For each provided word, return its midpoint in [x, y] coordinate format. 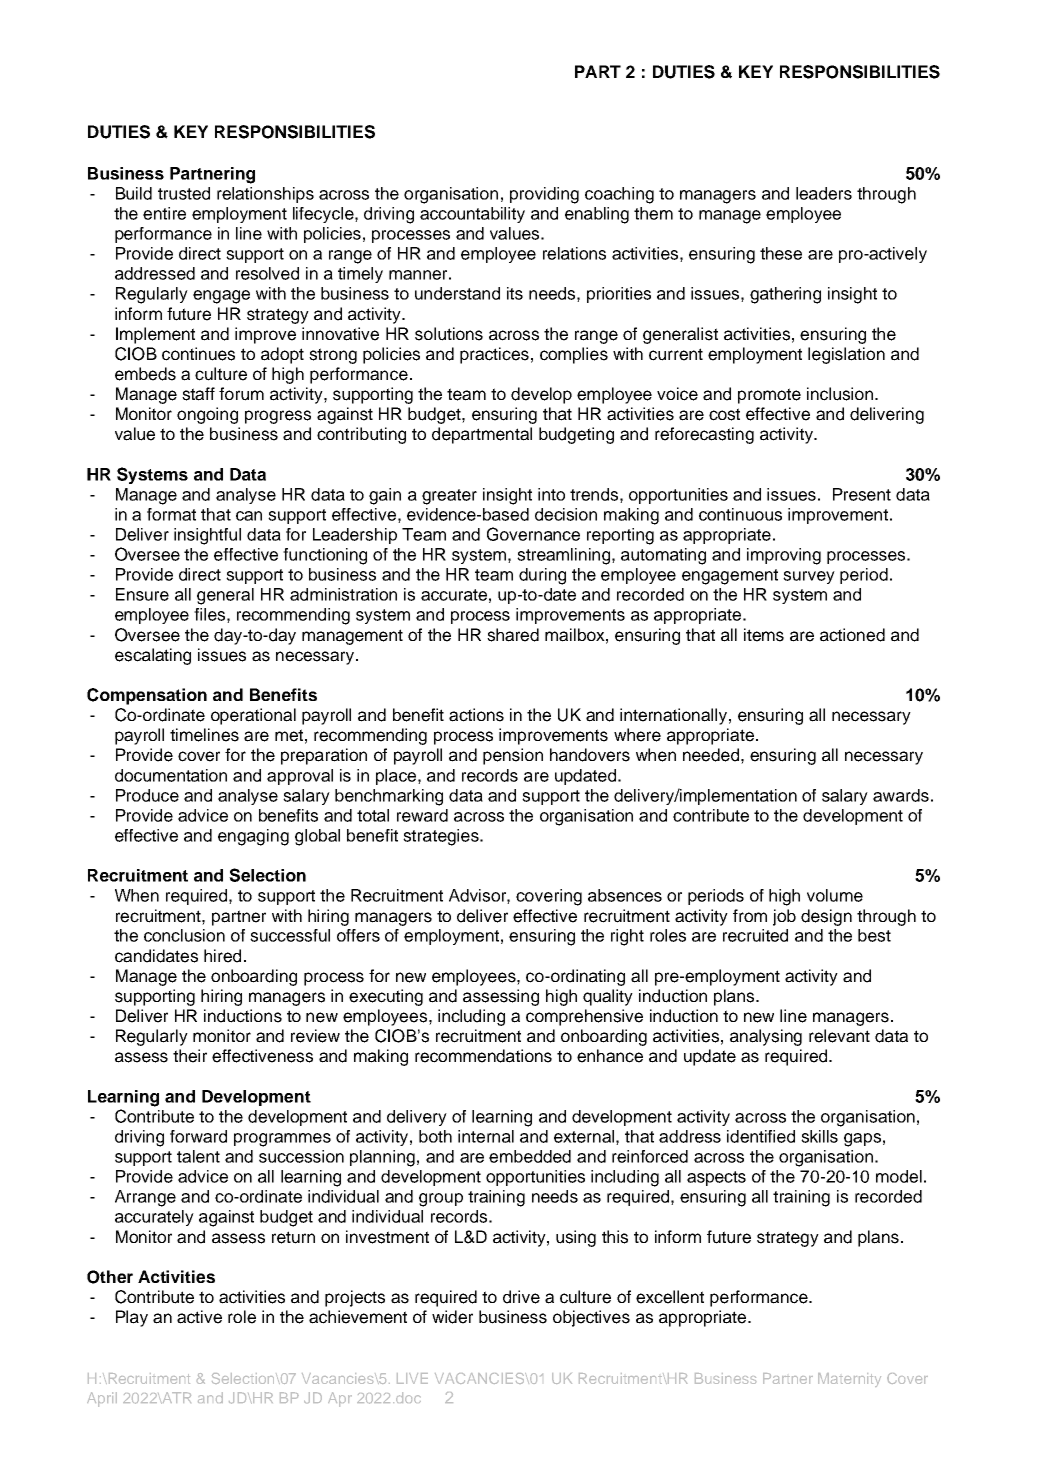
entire [164, 213]
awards [901, 795]
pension [513, 756]
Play [132, 1318]
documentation [171, 775]
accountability [472, 215]
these [781, 253]
